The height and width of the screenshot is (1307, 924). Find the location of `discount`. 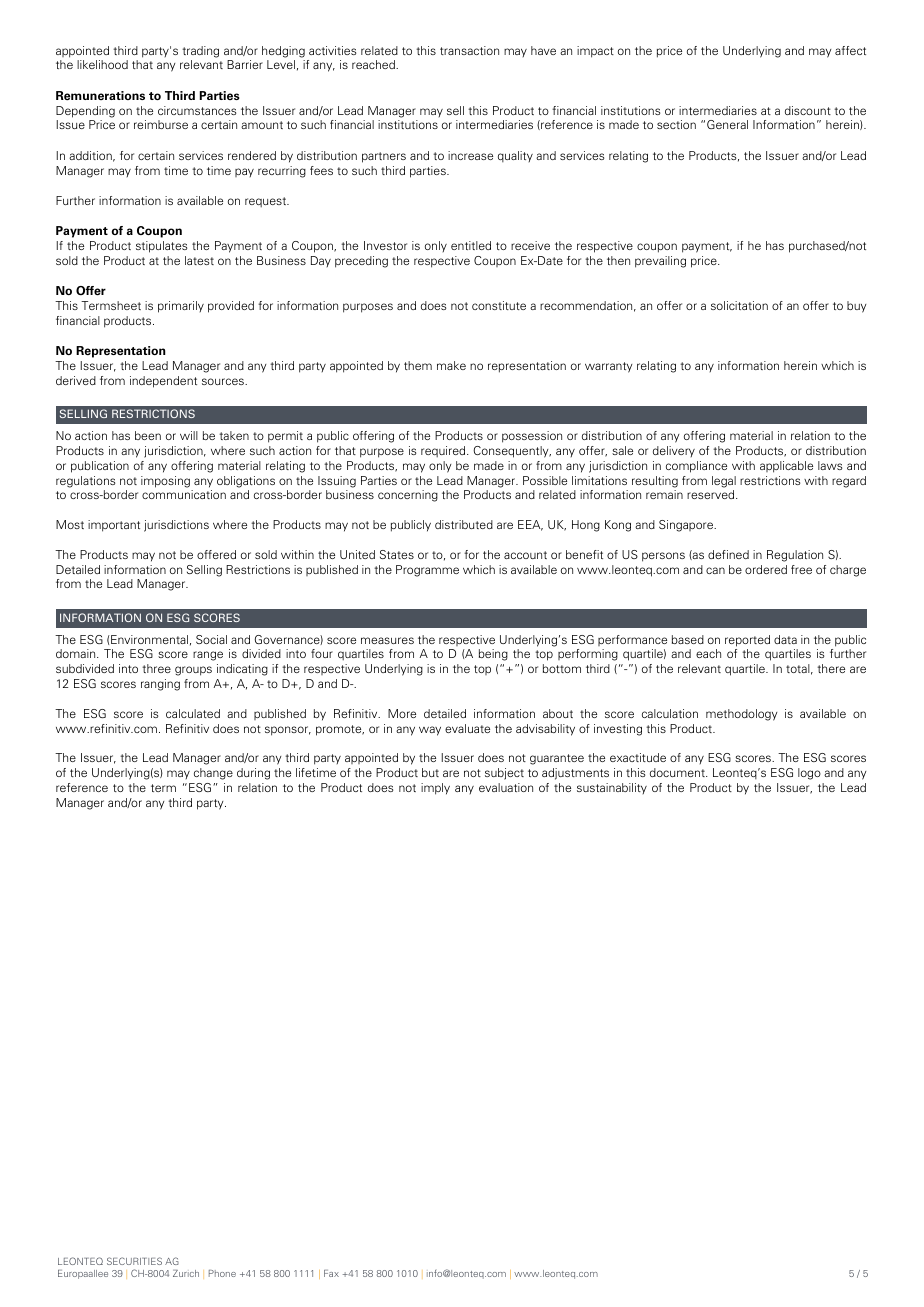

discount is located at coordinates (808, 110).
